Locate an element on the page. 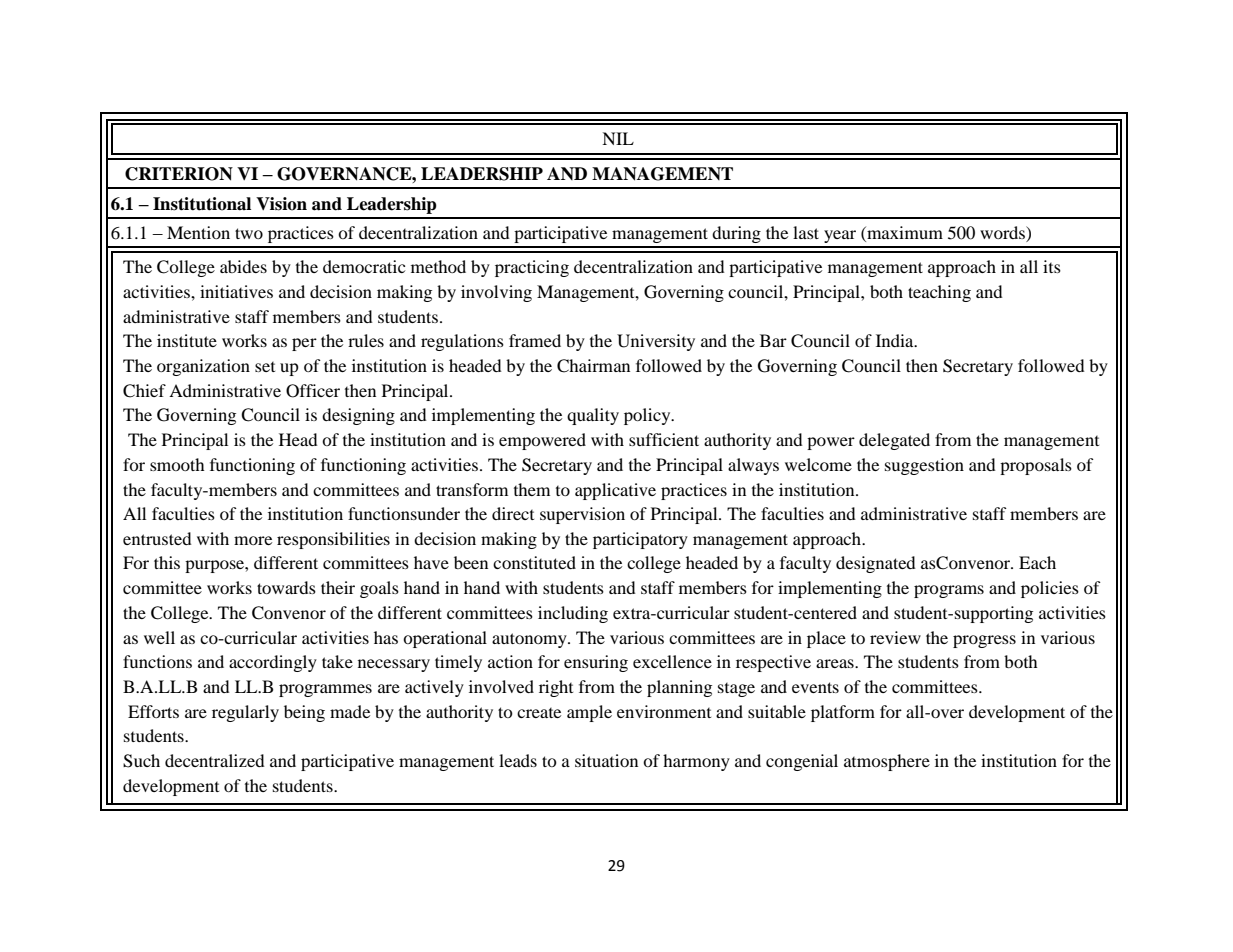 The height and width of the image is (952, 1233). situation is located at coordinates (606, 760).
